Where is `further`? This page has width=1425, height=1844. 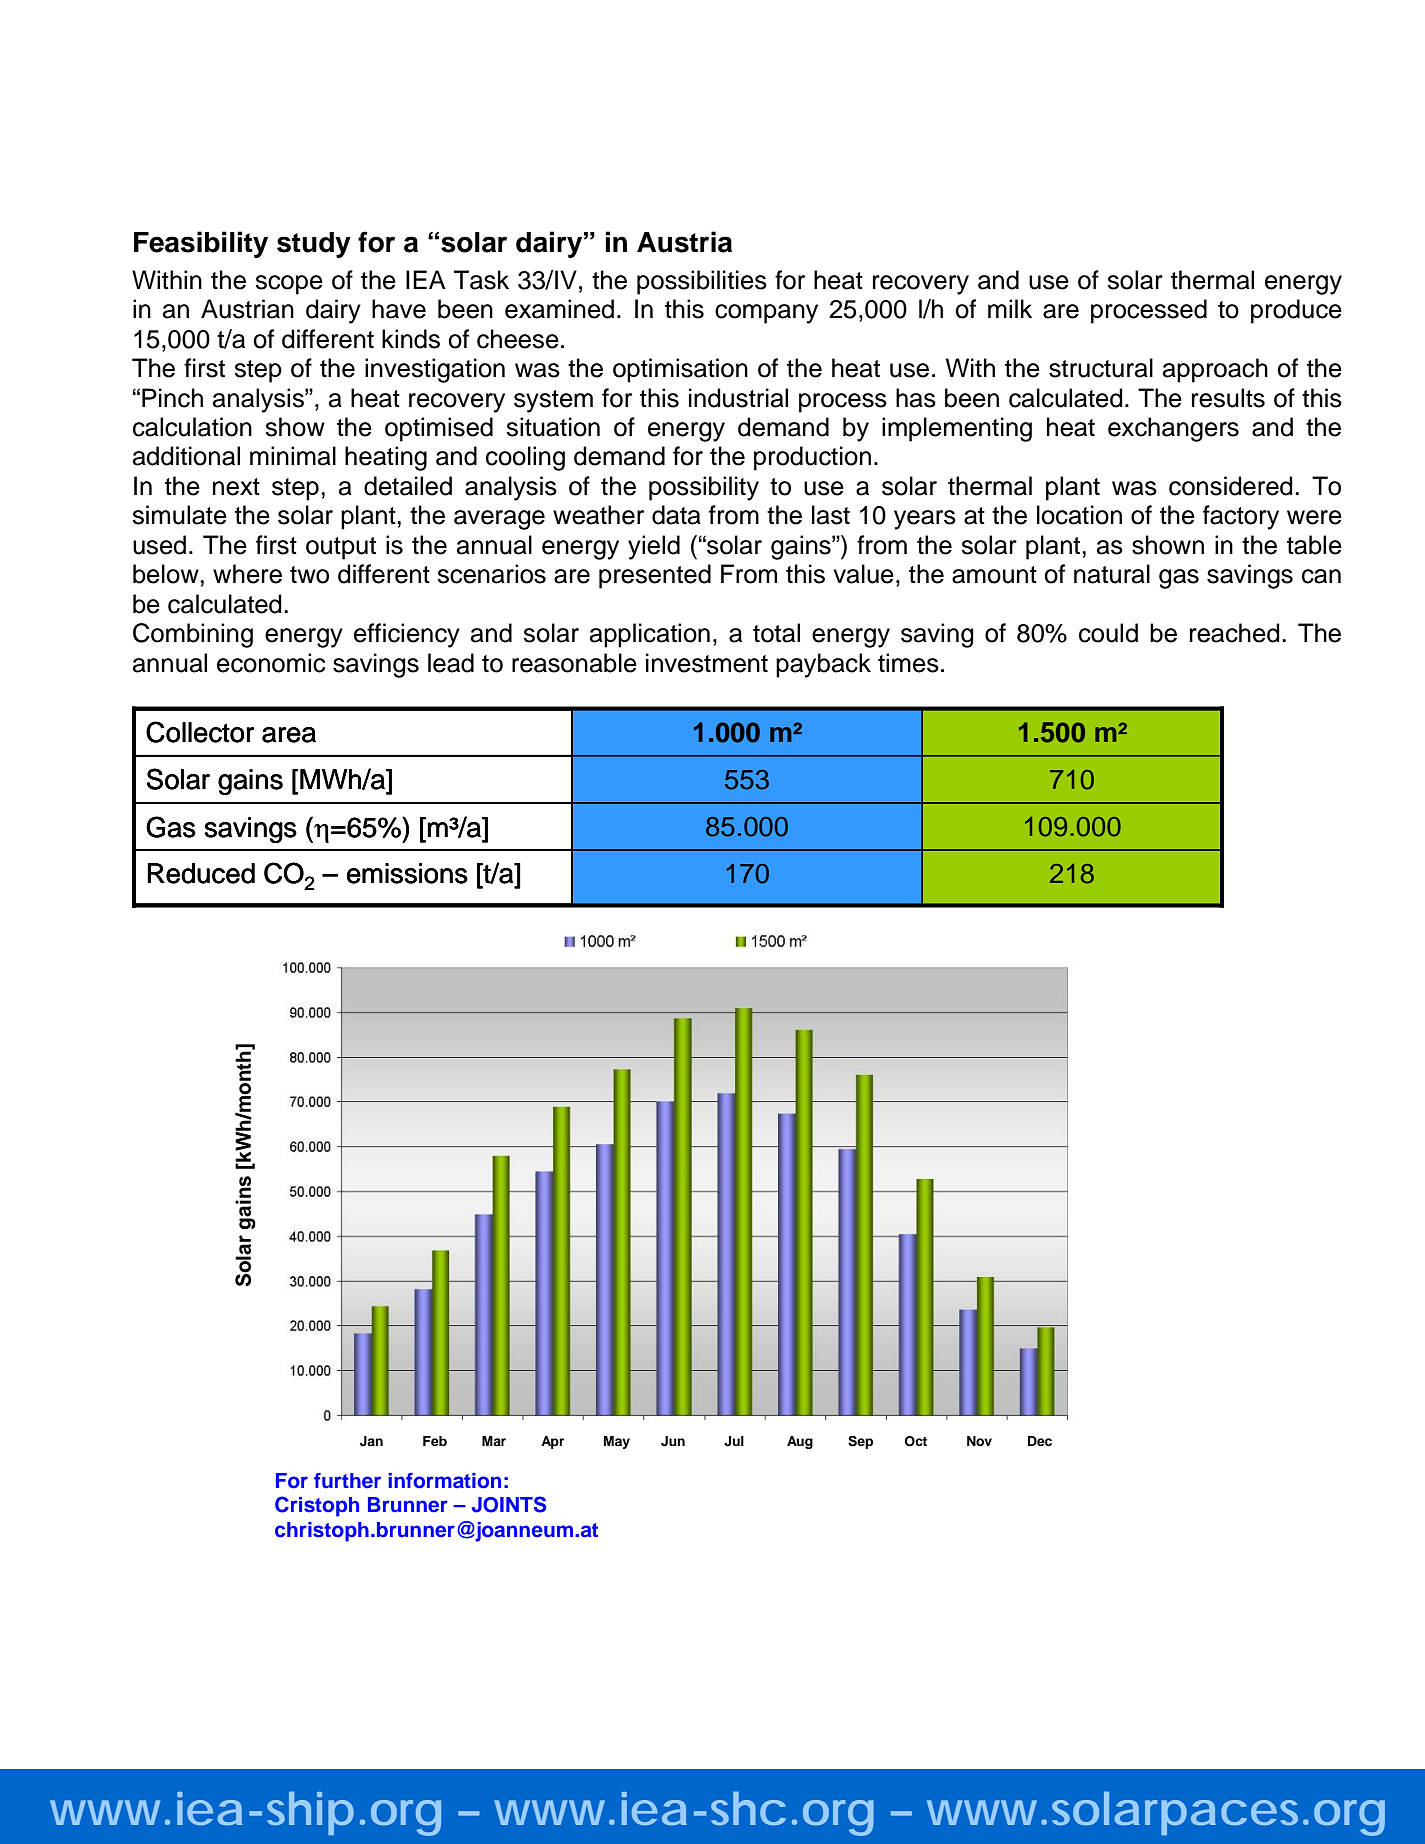 further is located at coordinates (347, 1481).
